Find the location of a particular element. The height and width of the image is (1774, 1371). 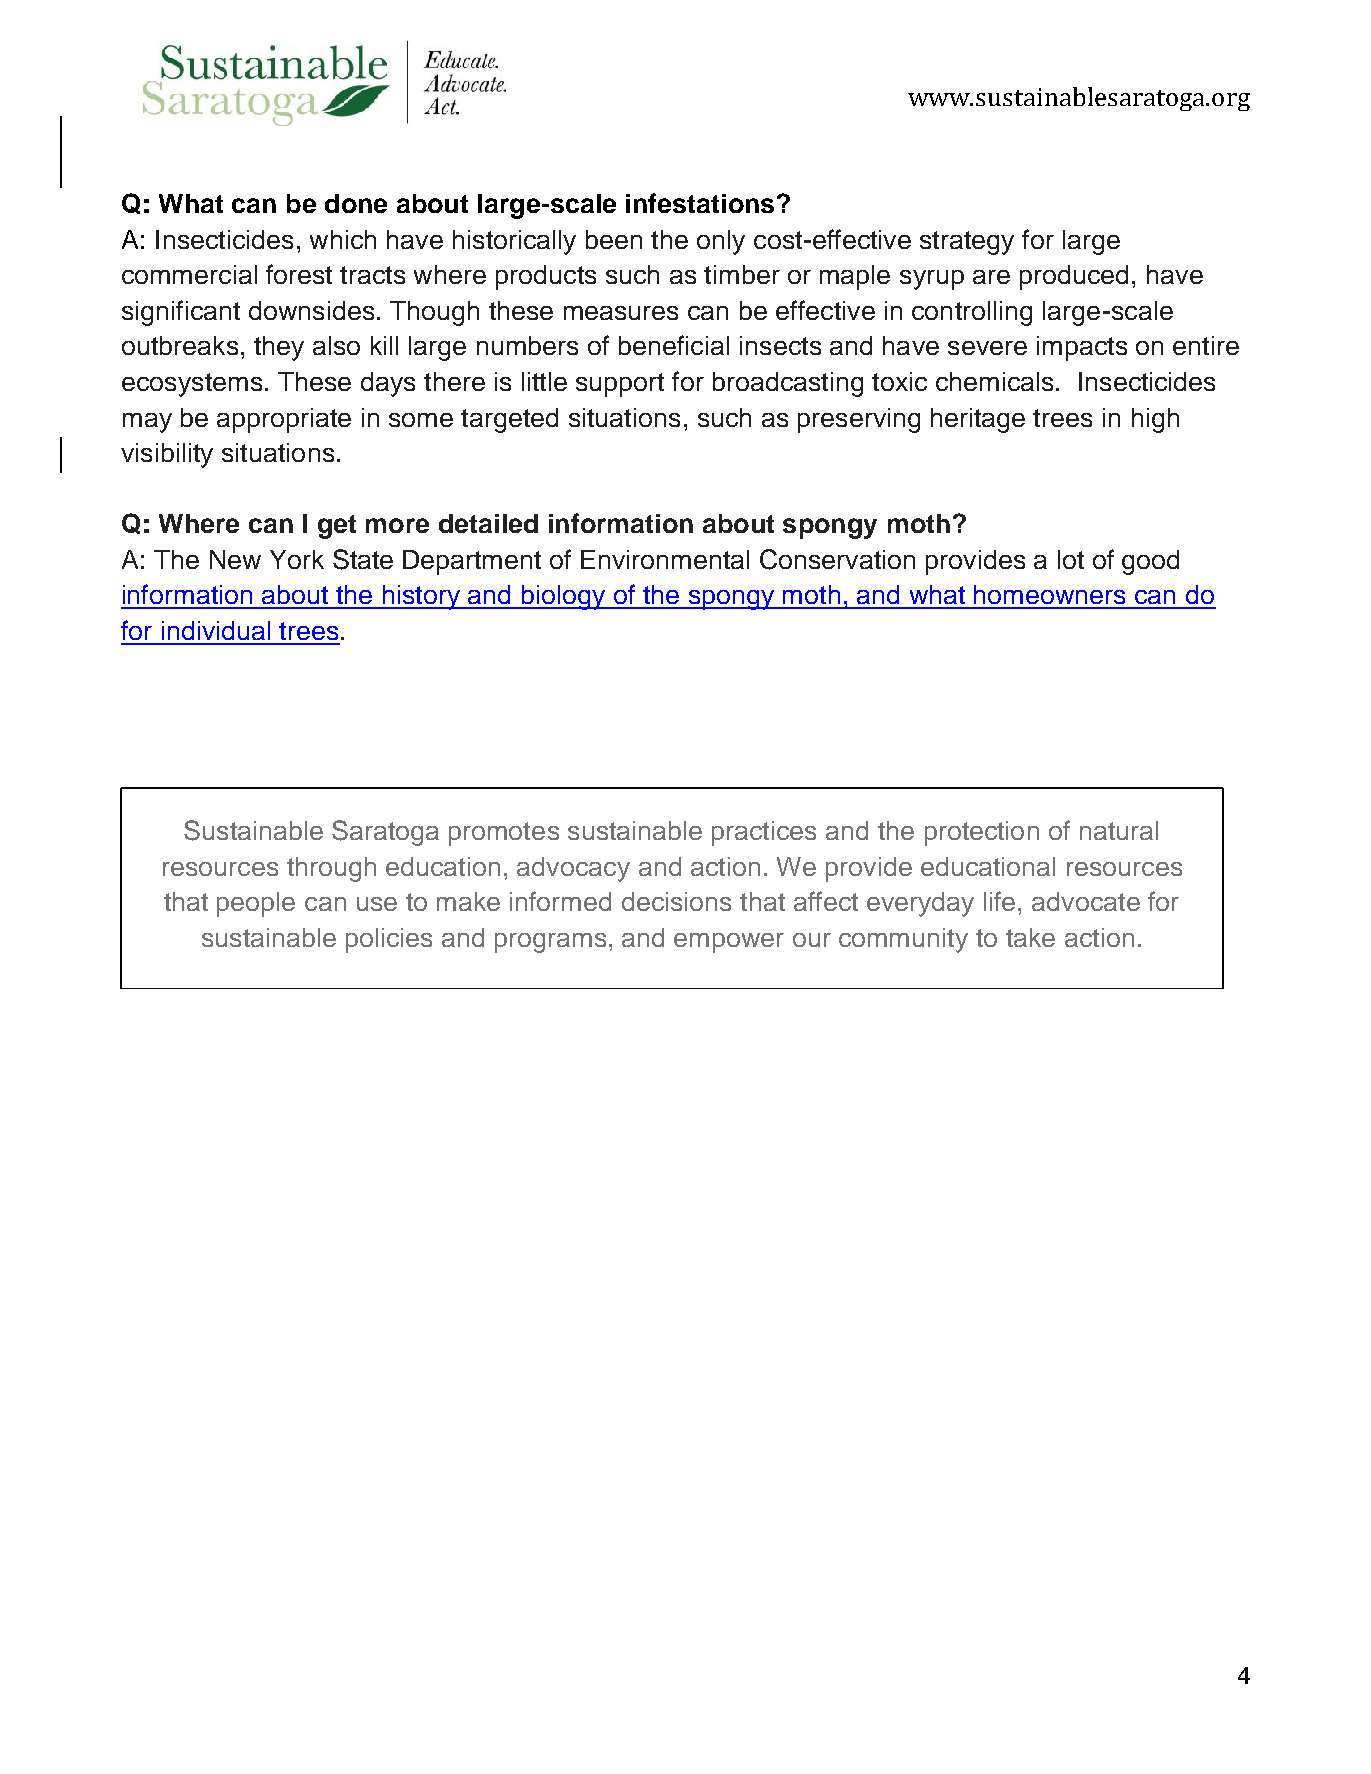

people is located at coordinates (256, 904).
